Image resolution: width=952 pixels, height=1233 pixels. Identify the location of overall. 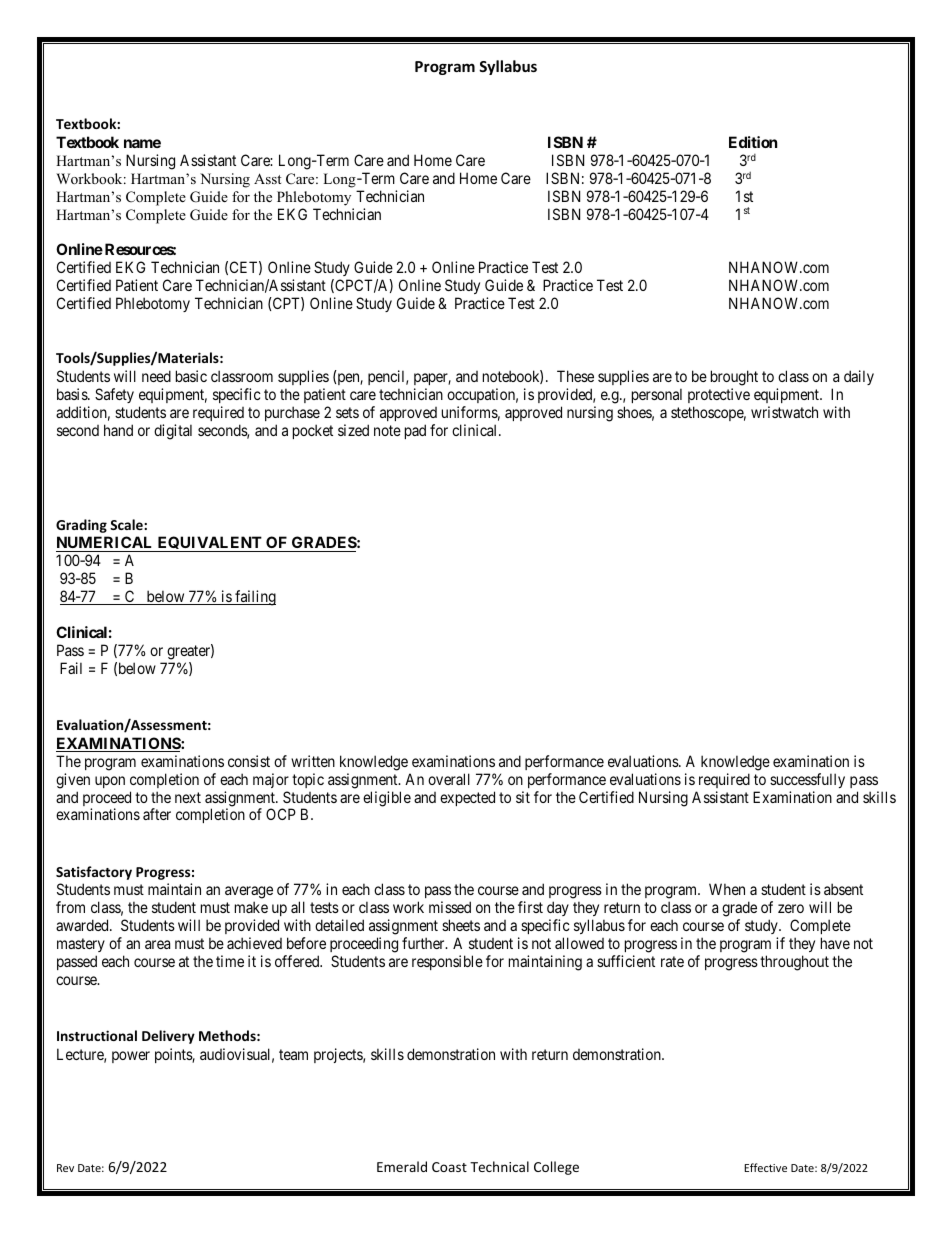
(449, 779).
